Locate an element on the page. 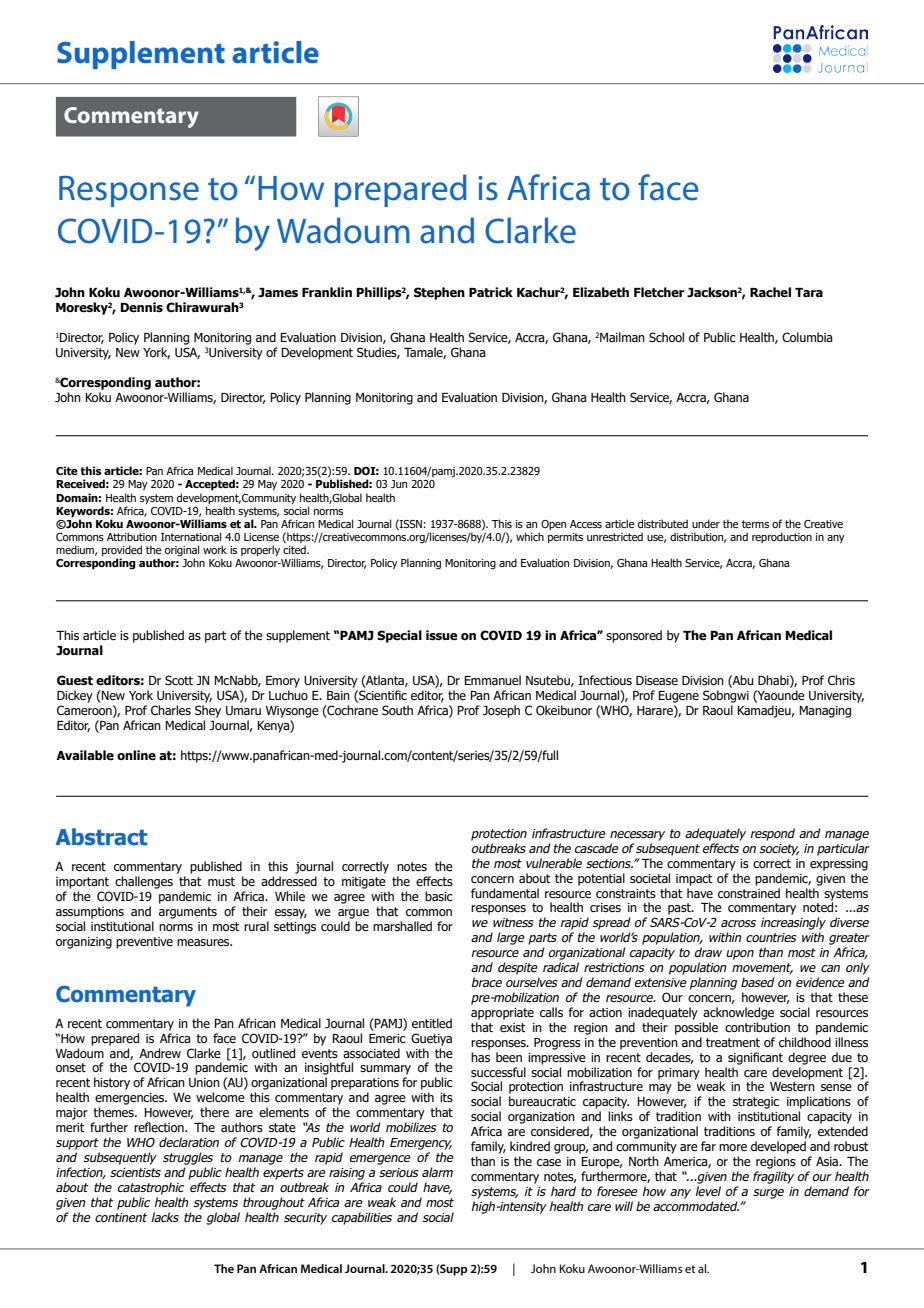 The height and width of the document is (1308, 924). basic is located at coordinates (439, 896).
